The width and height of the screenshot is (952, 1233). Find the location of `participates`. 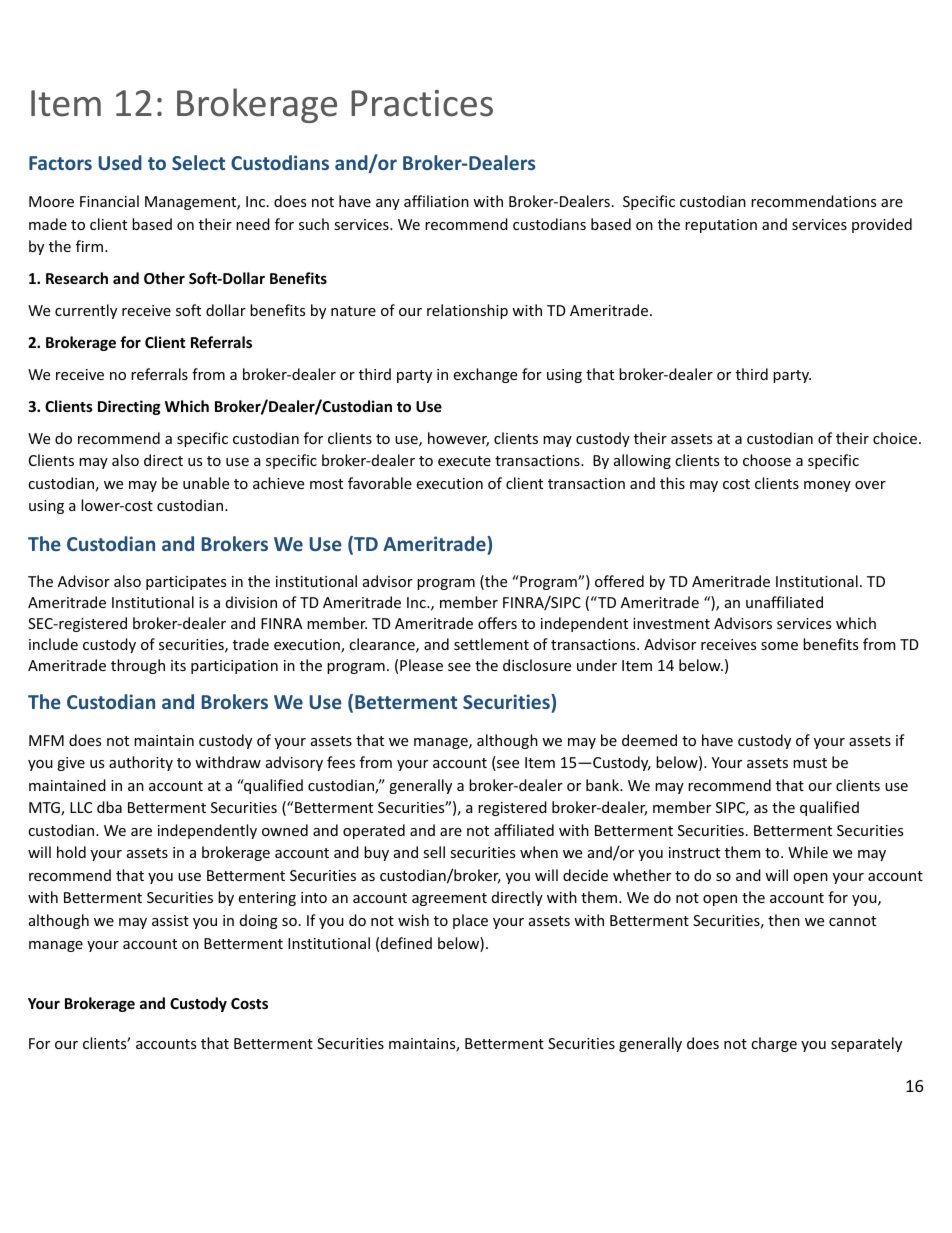

participates is located at coordinates (186, 583).
